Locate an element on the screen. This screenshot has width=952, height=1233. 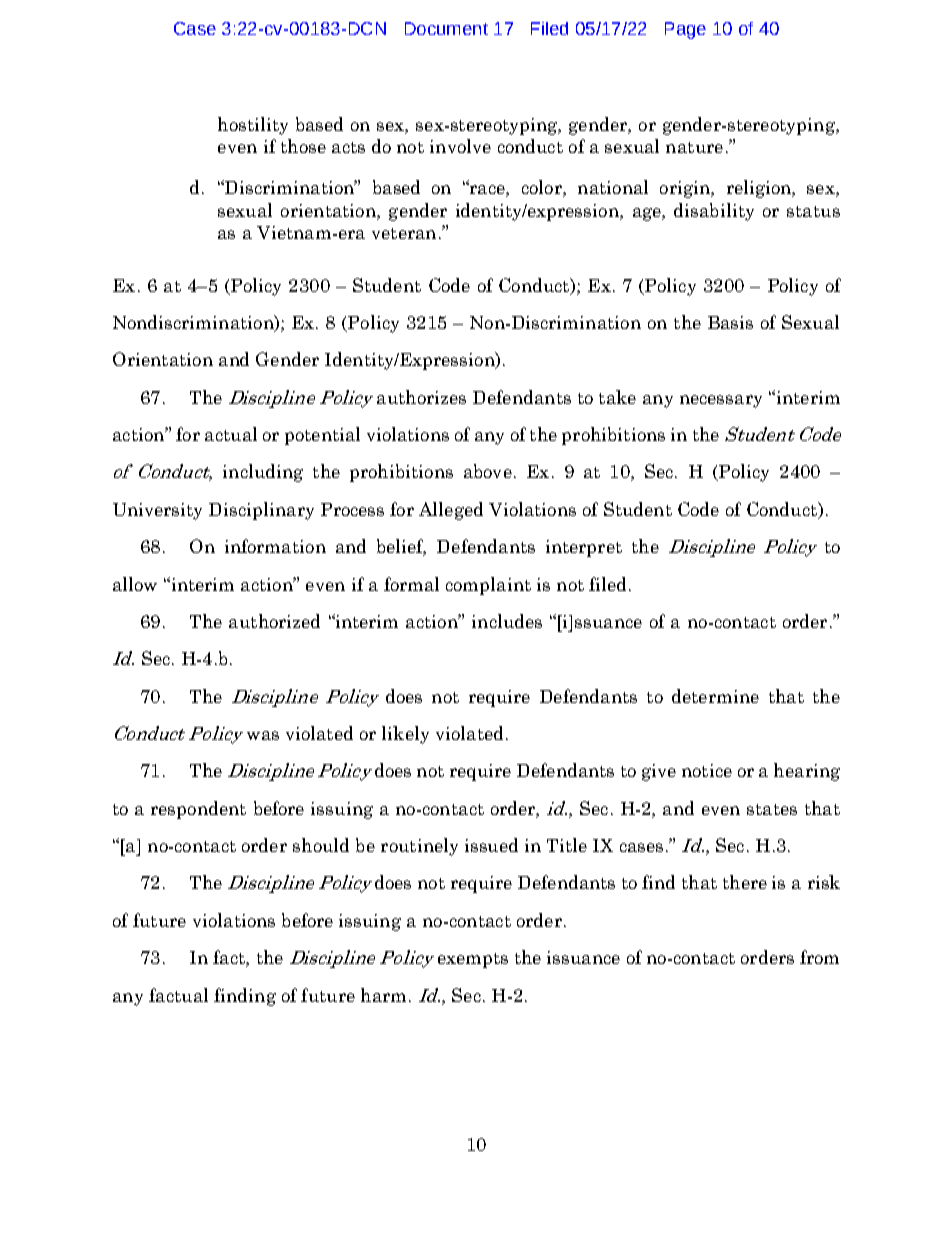
Alleged is located at coordinates (451, 511).
